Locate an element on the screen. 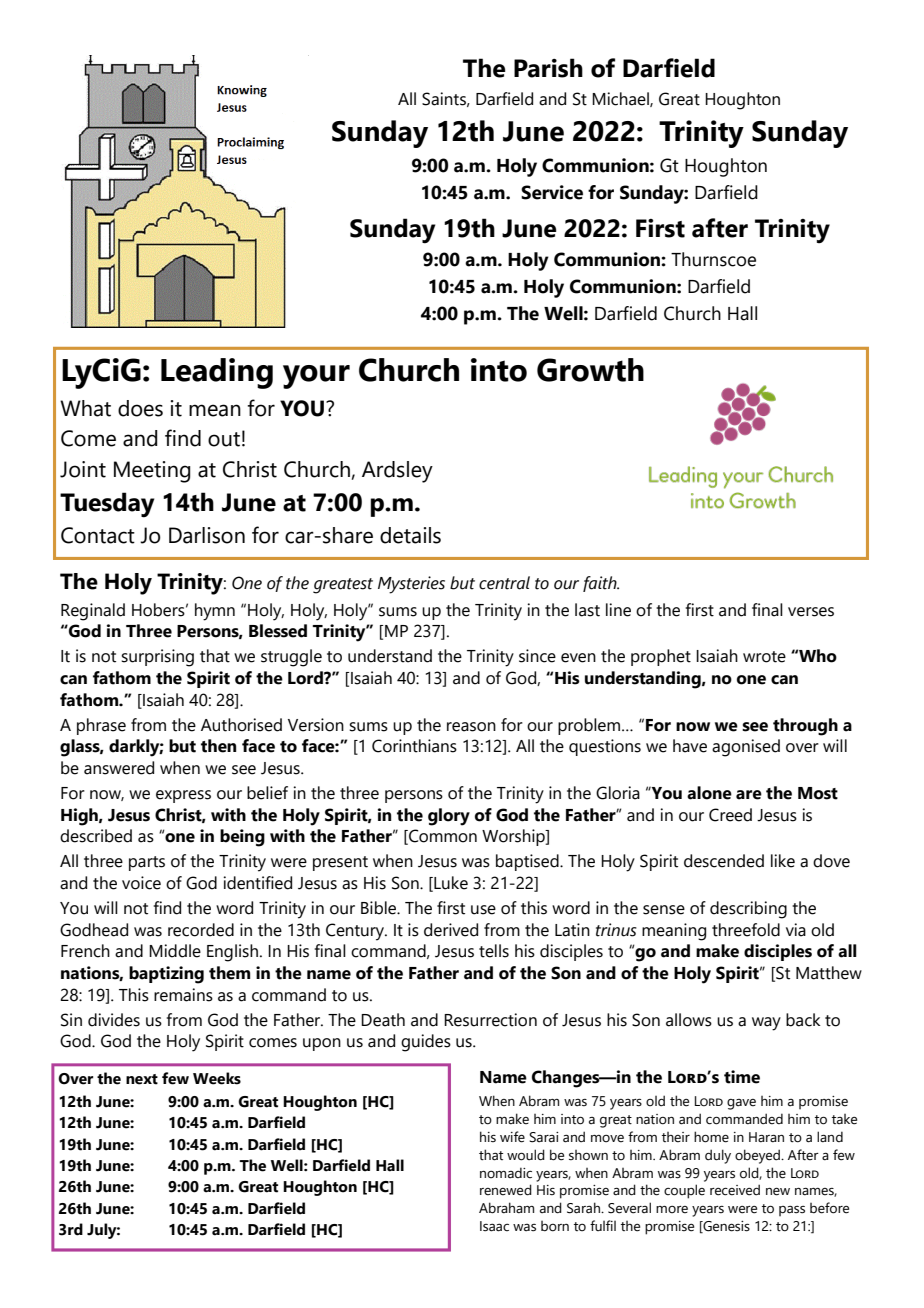  Michael is located at coordinates (621, 99).
